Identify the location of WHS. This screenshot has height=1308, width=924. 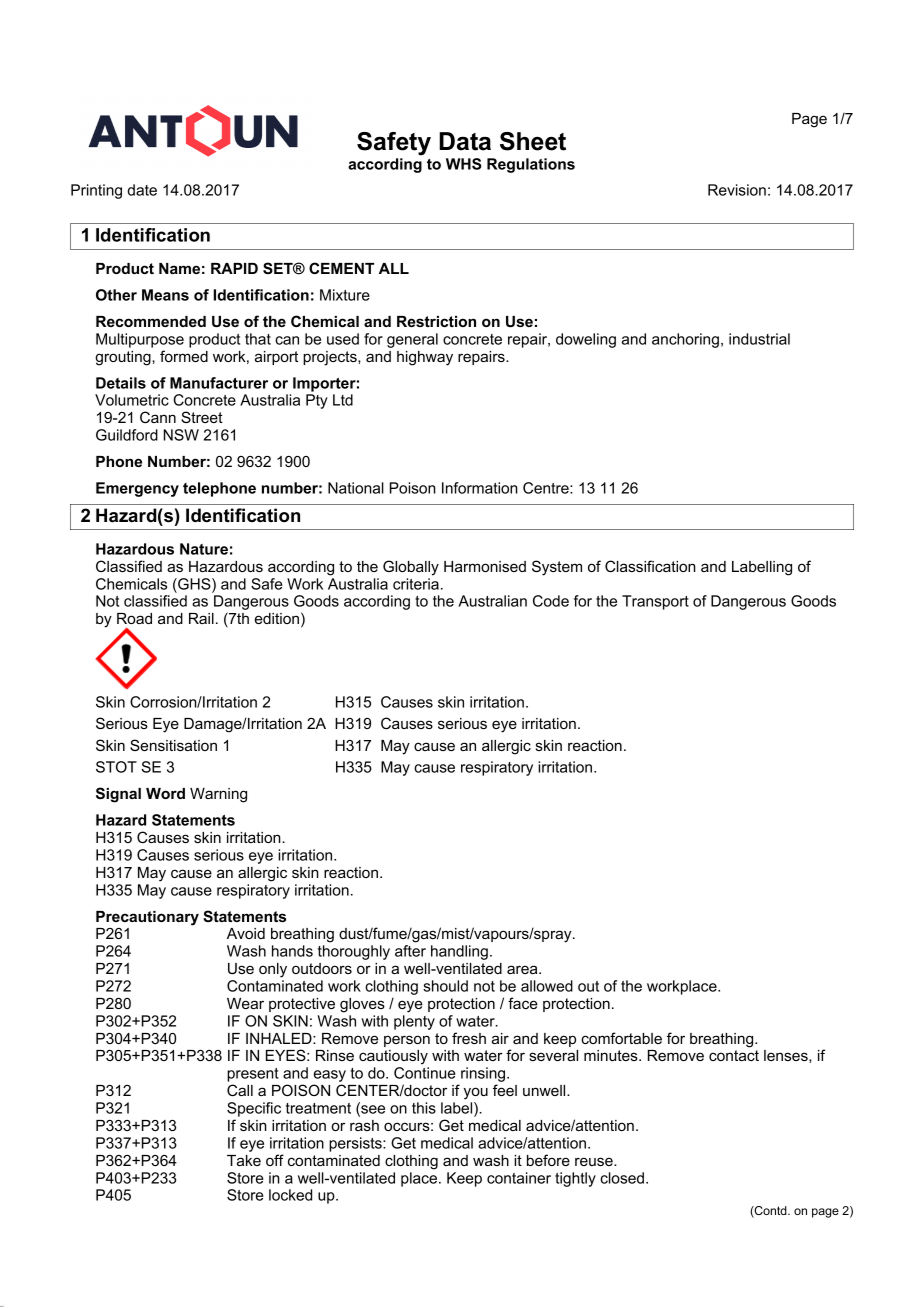
(464, 164).
